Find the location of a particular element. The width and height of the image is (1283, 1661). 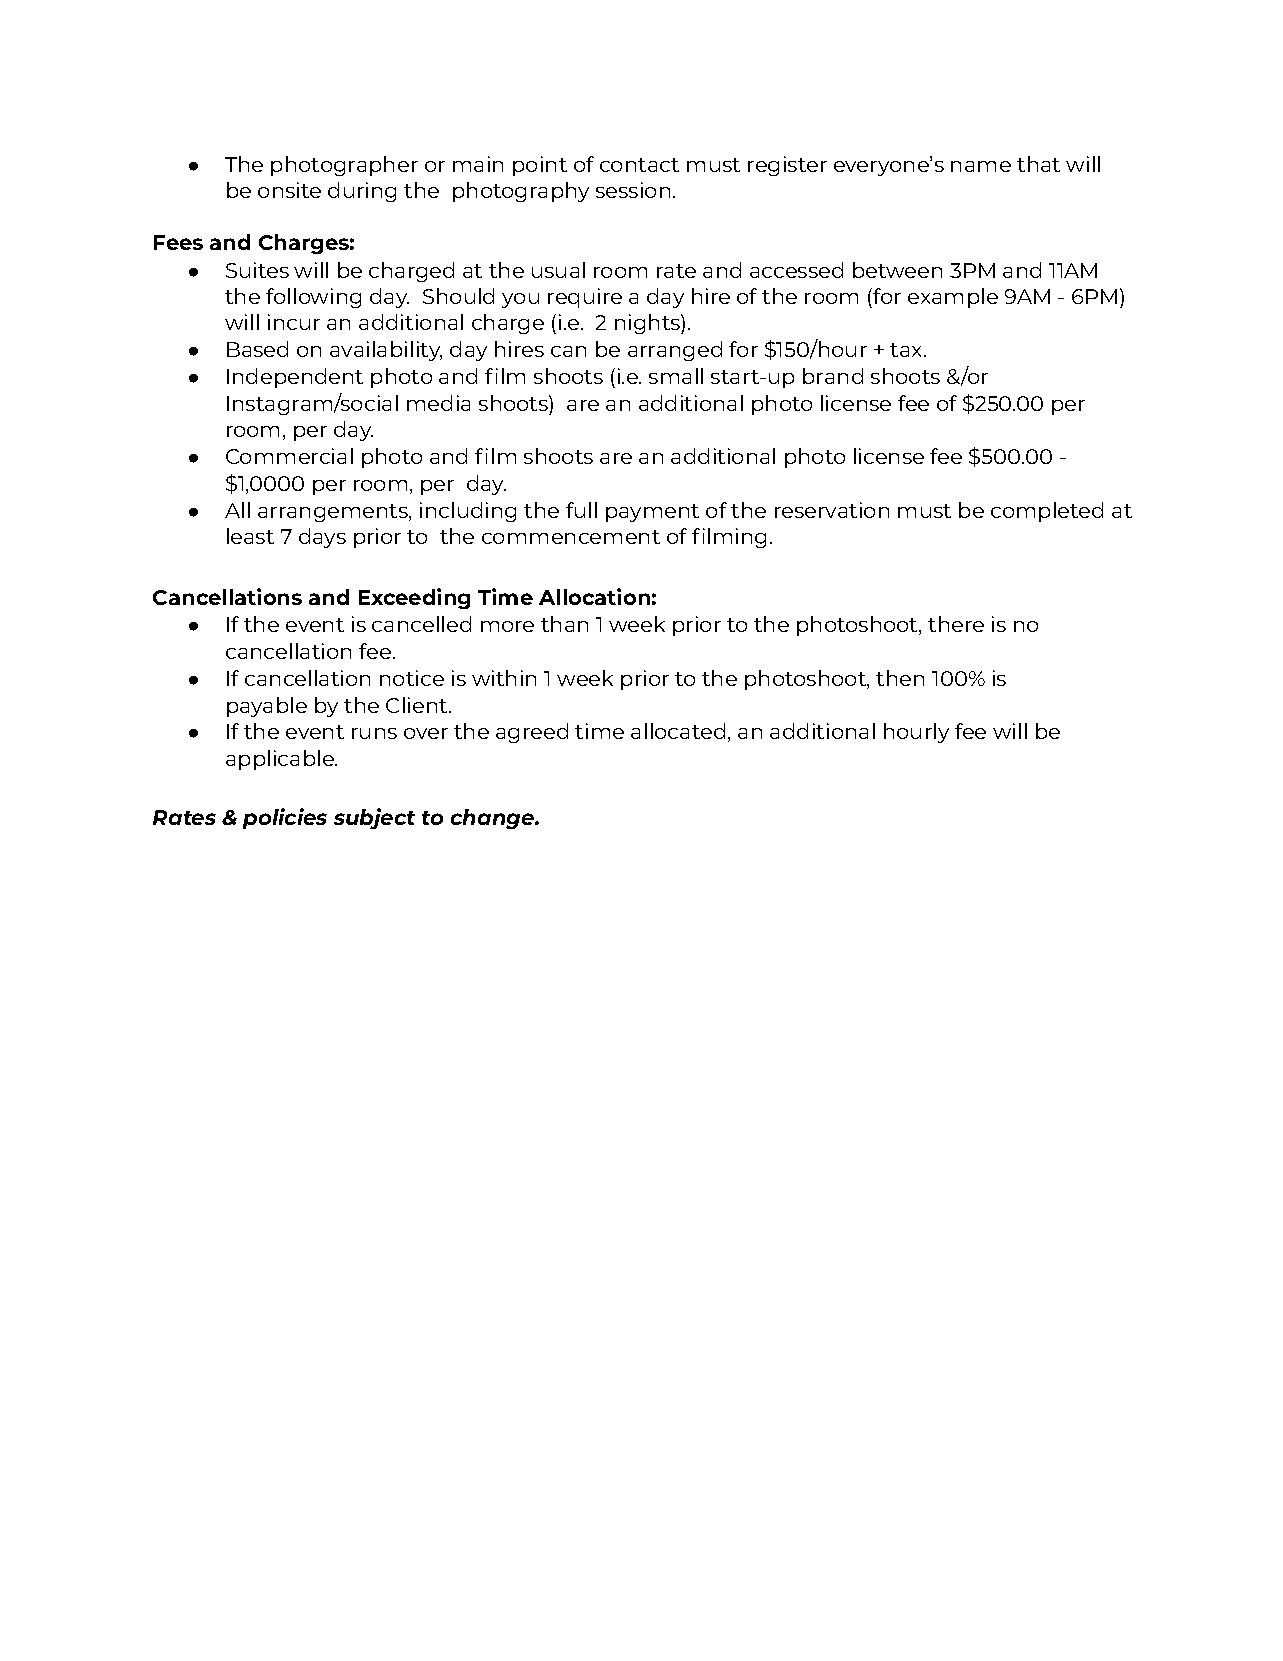

allocated is located at coordinates (678, 731).
